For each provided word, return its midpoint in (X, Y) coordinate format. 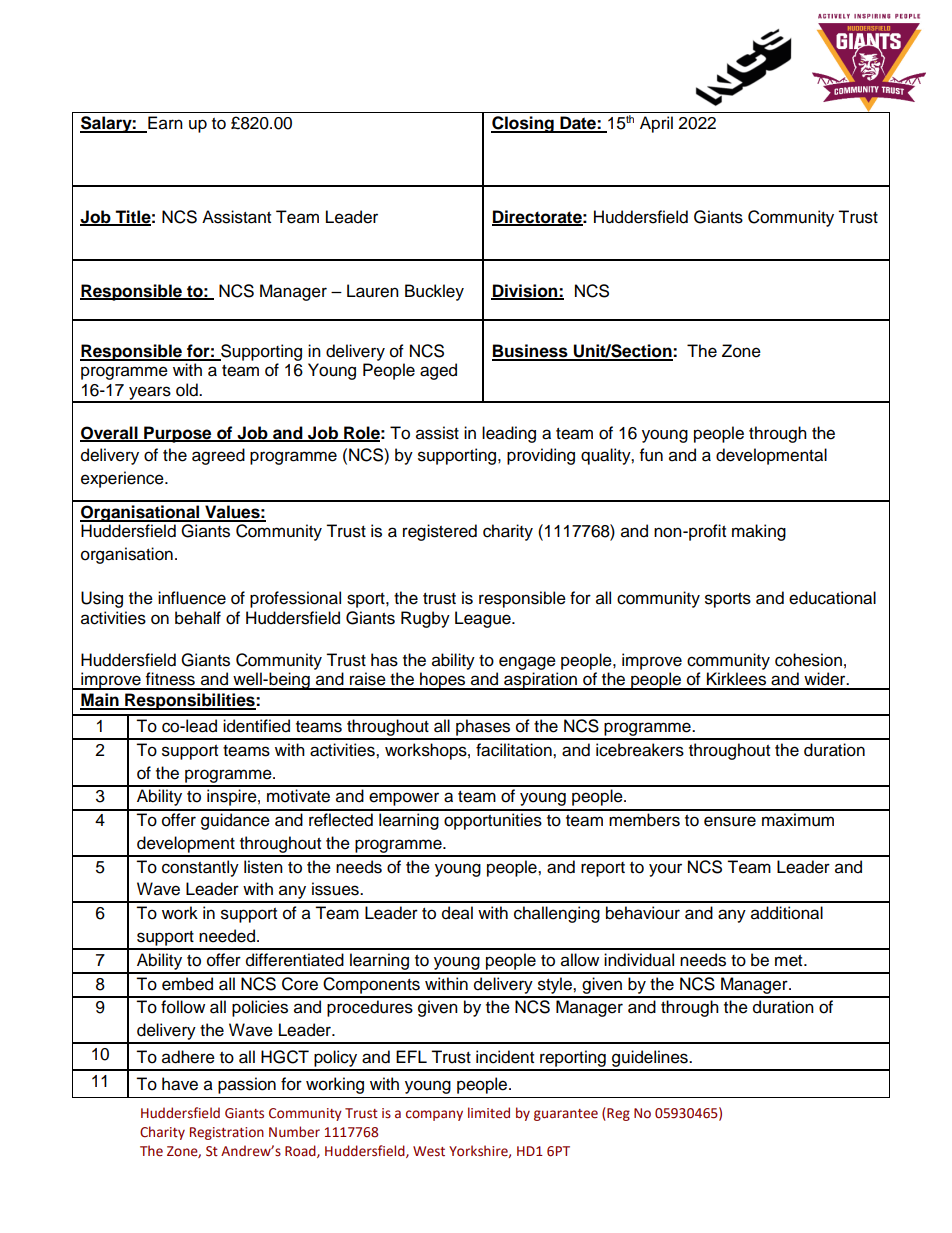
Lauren (373, 291)
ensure (730, 821)
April (656, 124)
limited (489, 1113)
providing (541, 456)
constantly (200, 868)
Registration (227, 1133)
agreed (218, 456)
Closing (523, 124)
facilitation (515, 750)
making (759, 532)
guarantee (566, 1115)
